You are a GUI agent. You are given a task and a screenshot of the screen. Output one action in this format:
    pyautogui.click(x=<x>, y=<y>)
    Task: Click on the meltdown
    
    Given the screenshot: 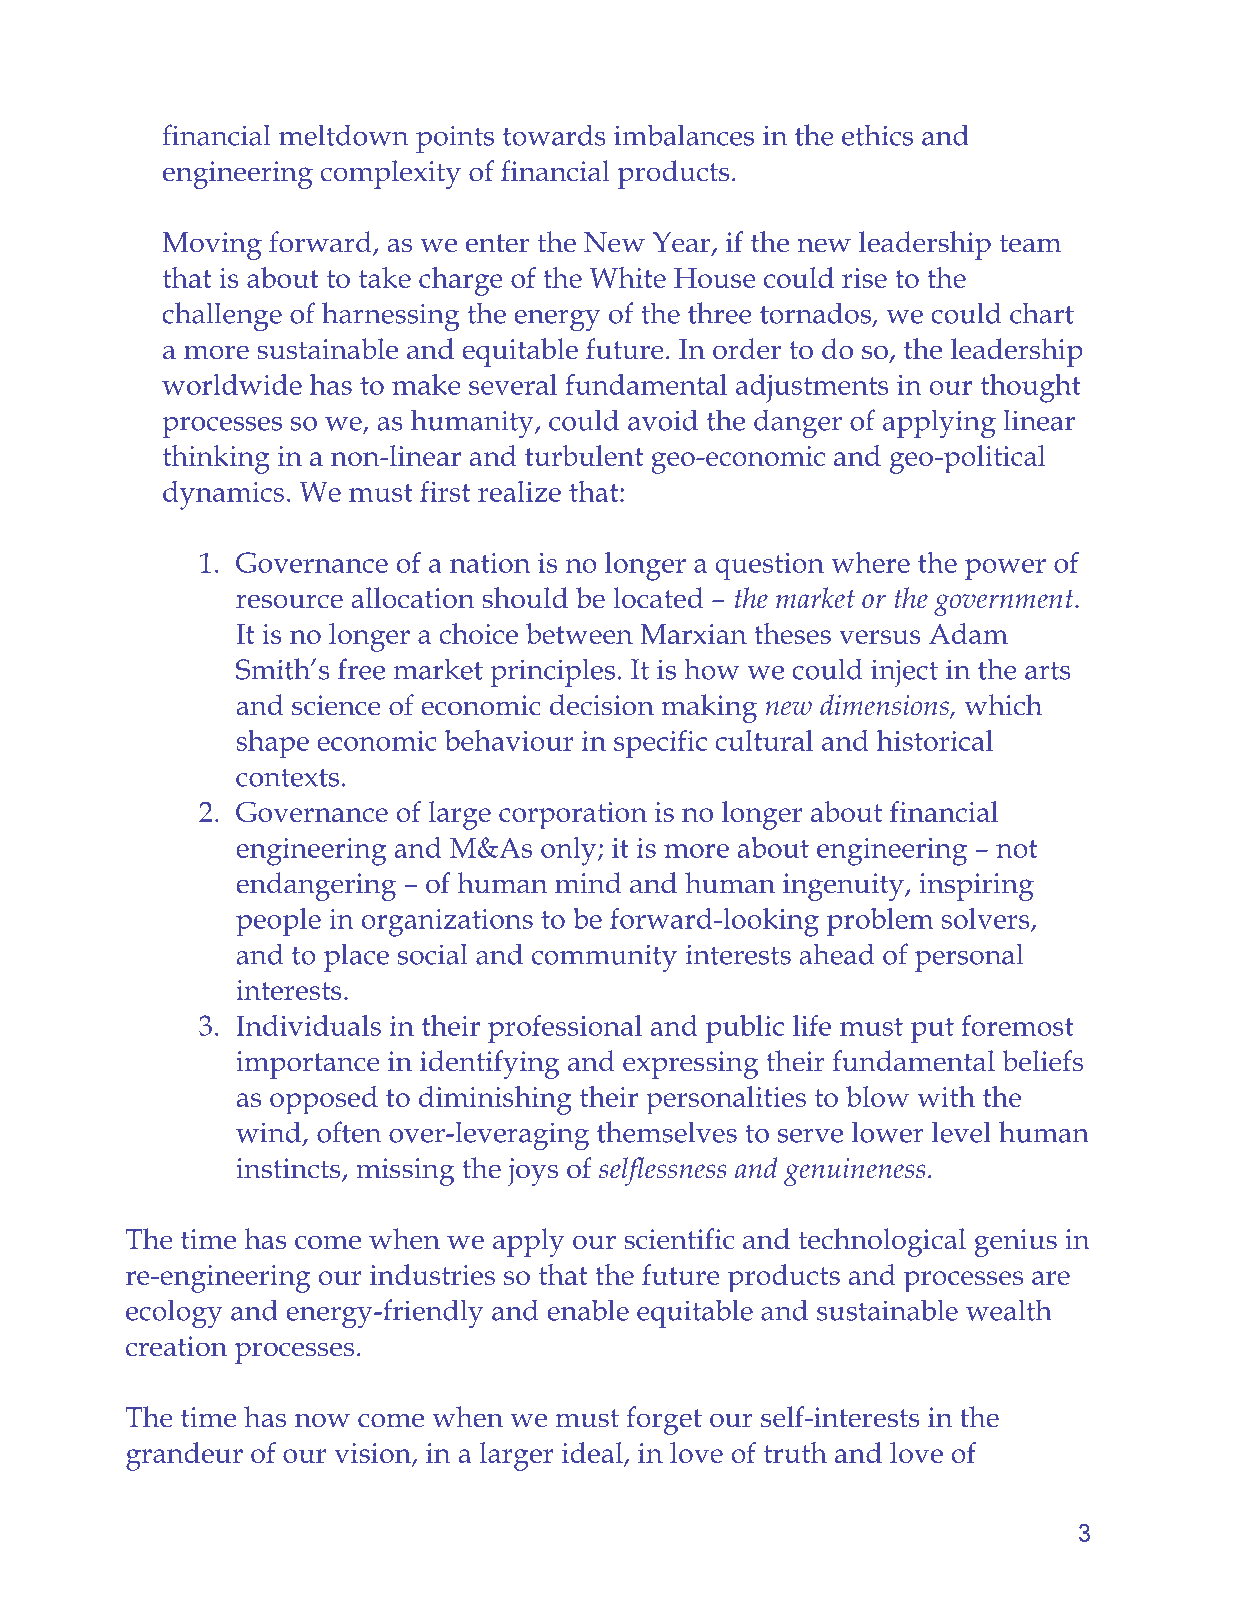 What is the action you would take?
    pyautogui.click(x=343, y=135)
